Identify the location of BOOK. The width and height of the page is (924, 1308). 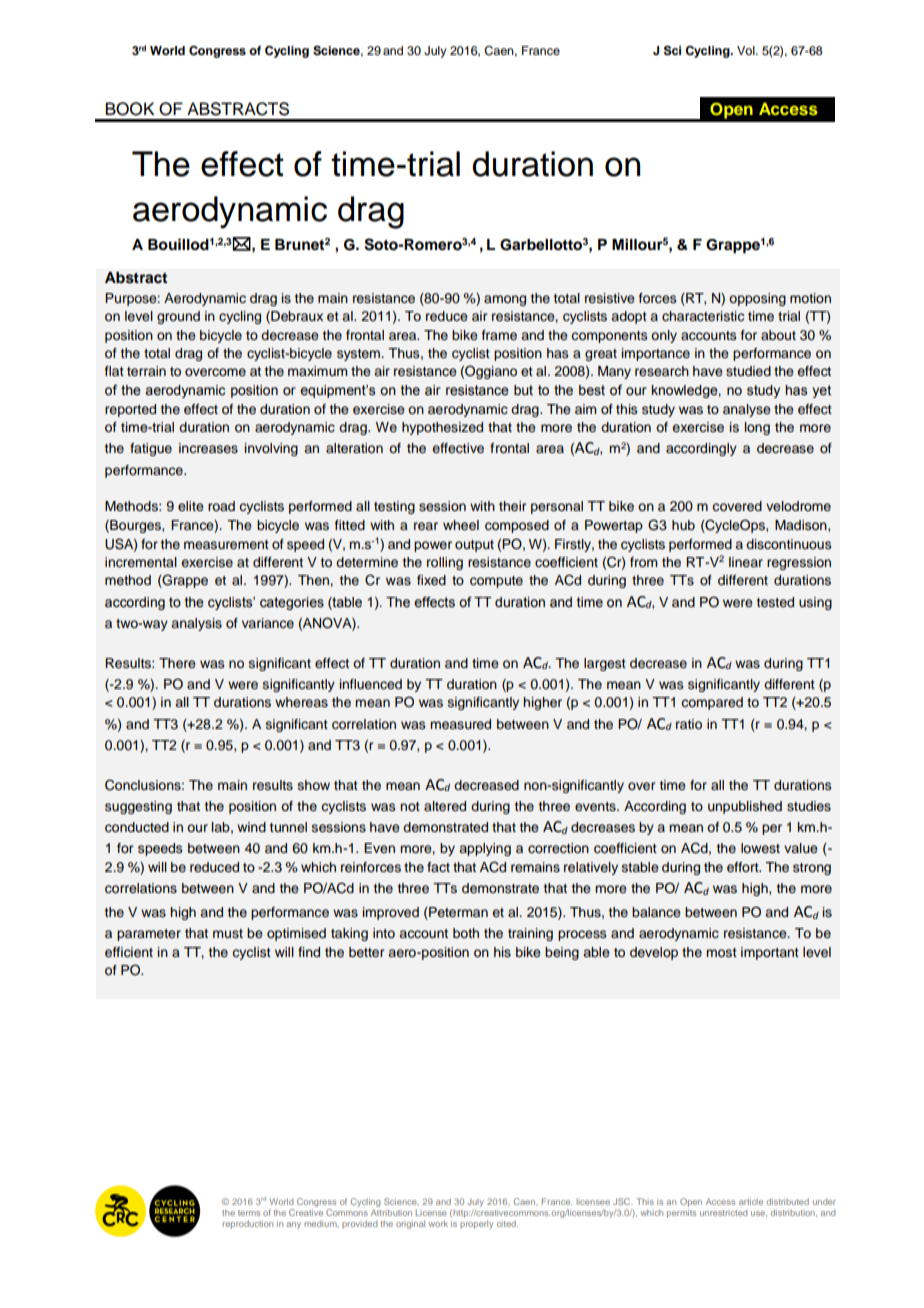
(130, 109).
